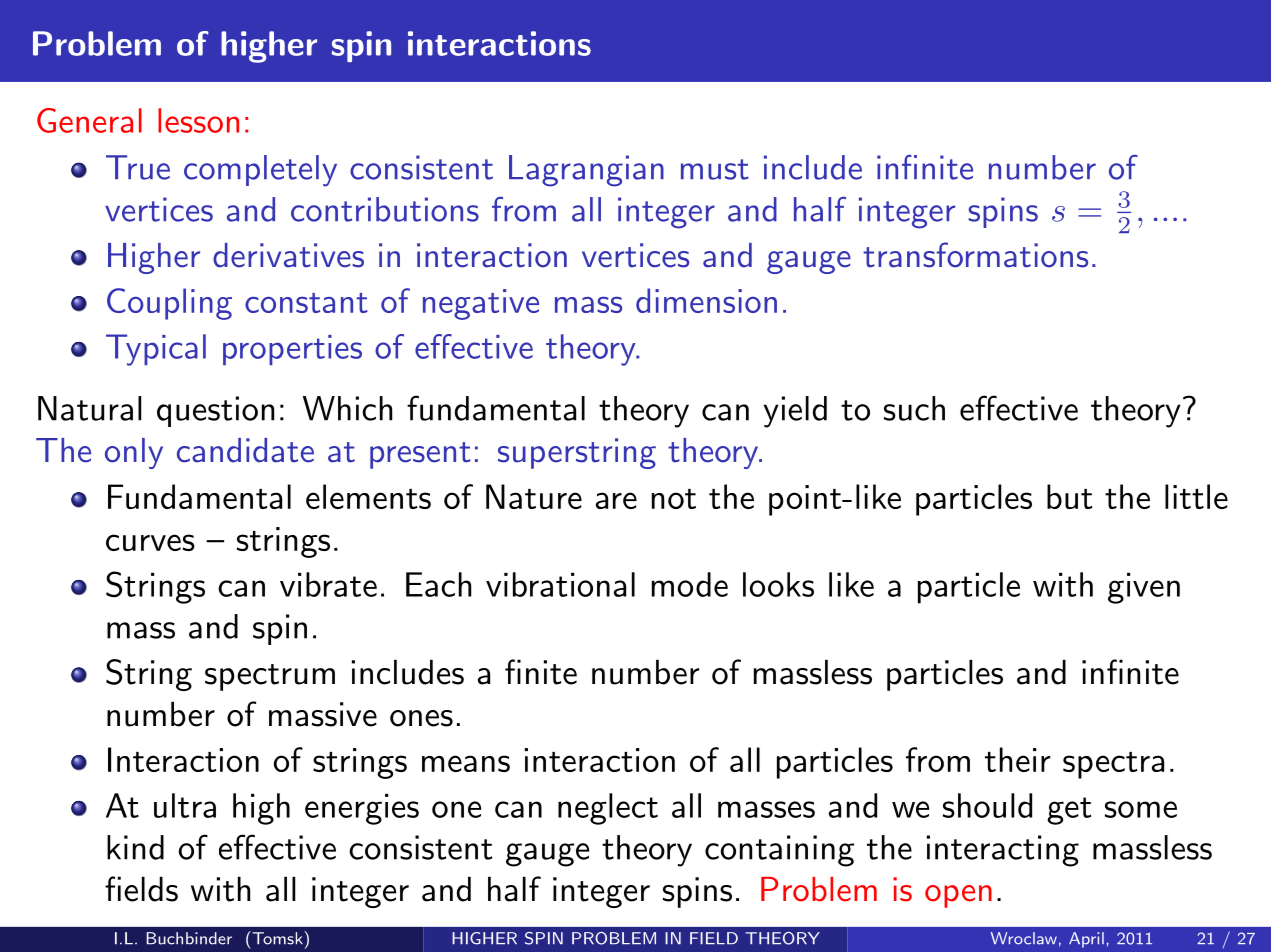  I want to click on containing, so click(779, 851).
